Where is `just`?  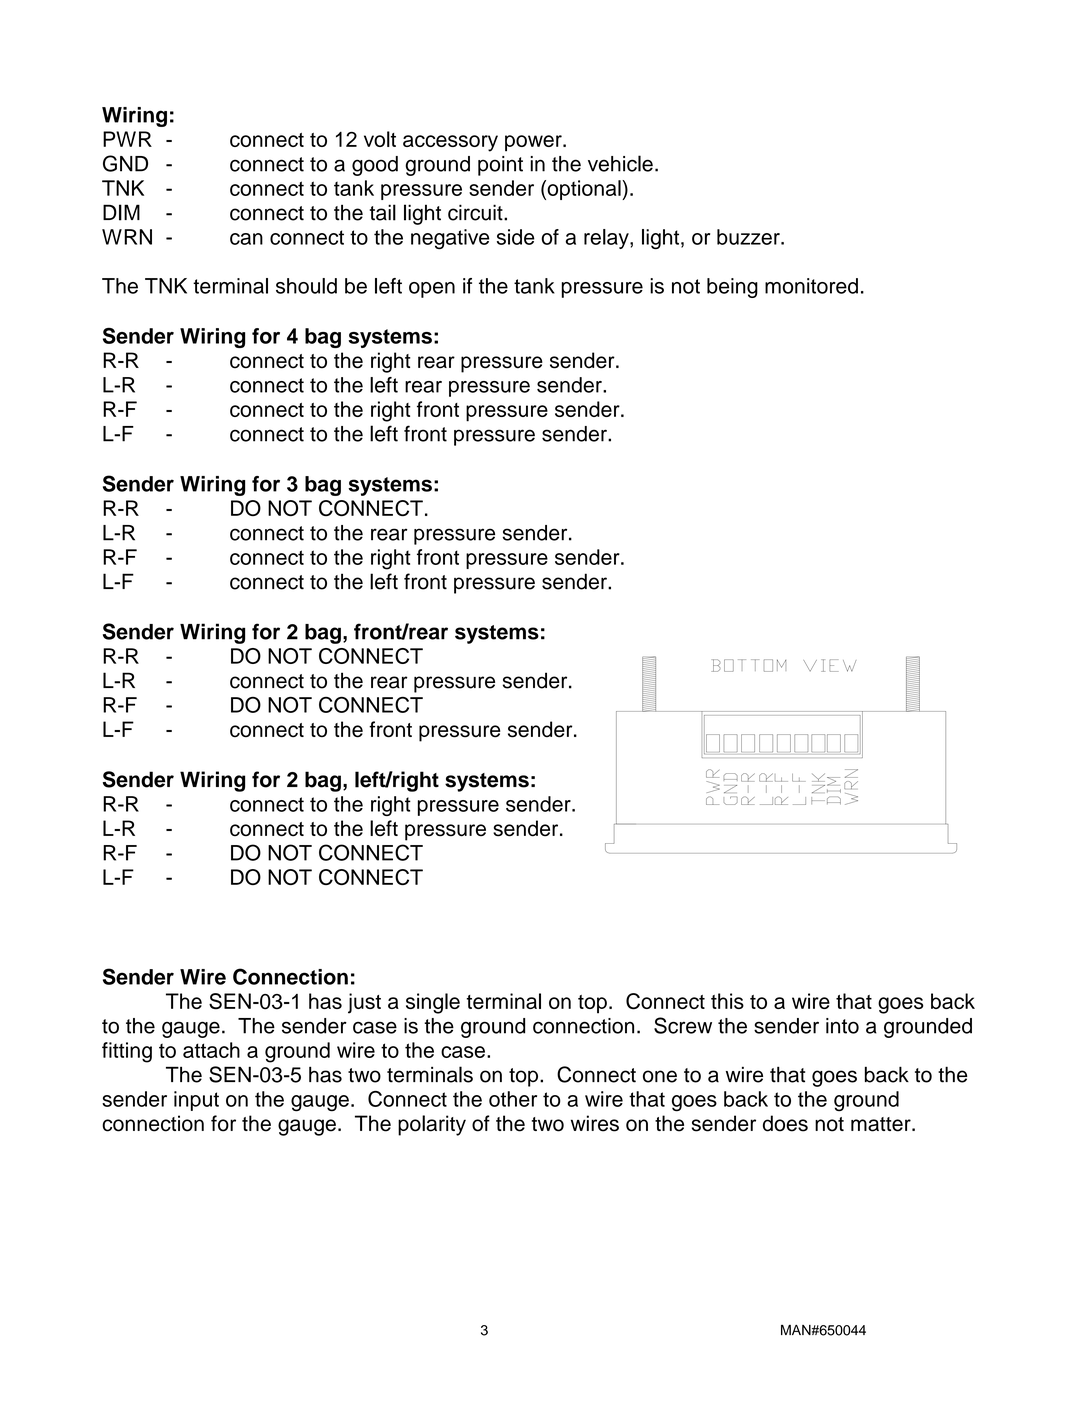 just is located at coordinates (364, 1003).
